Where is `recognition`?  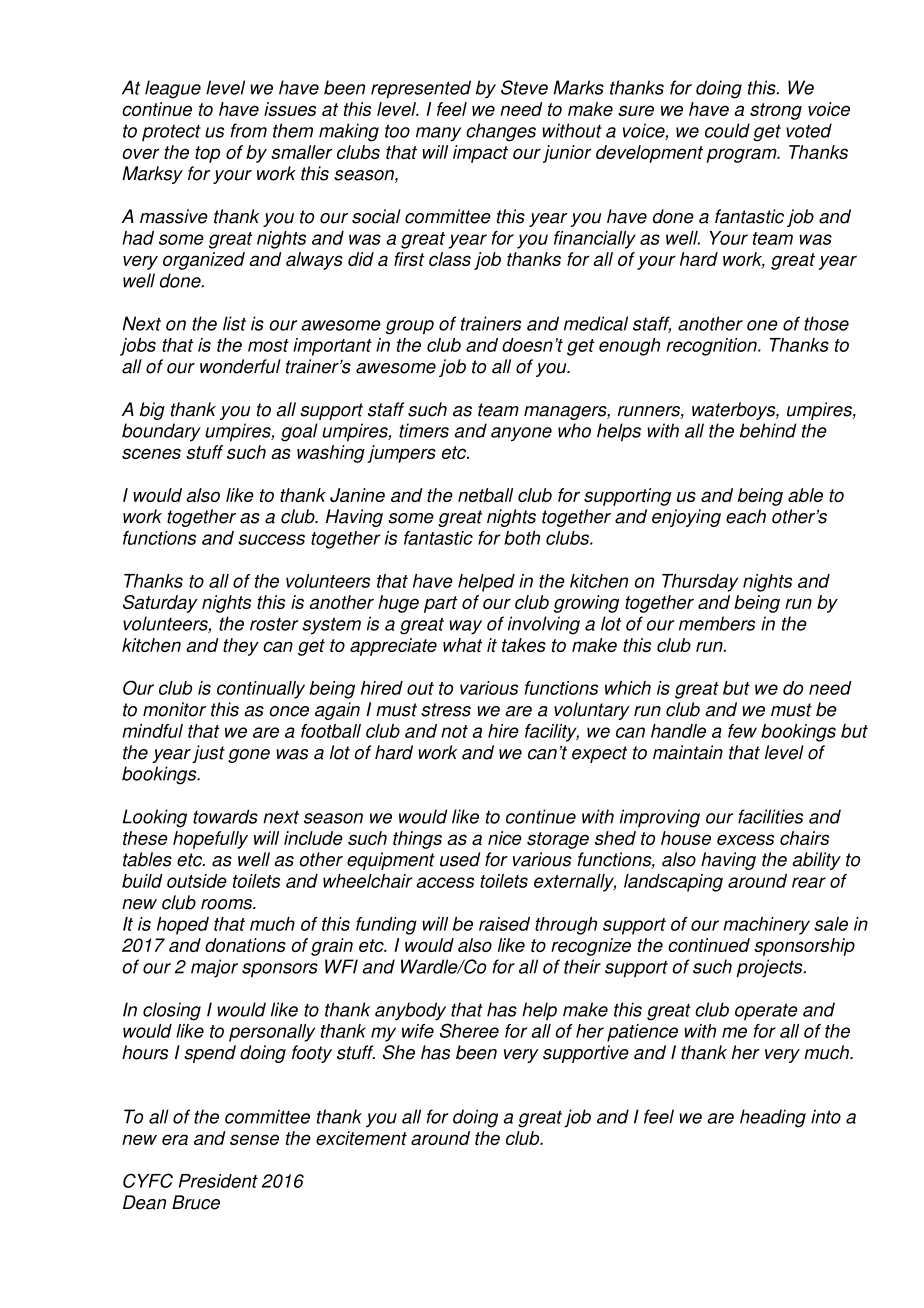
recognition is located at coordinates (712, 347).
